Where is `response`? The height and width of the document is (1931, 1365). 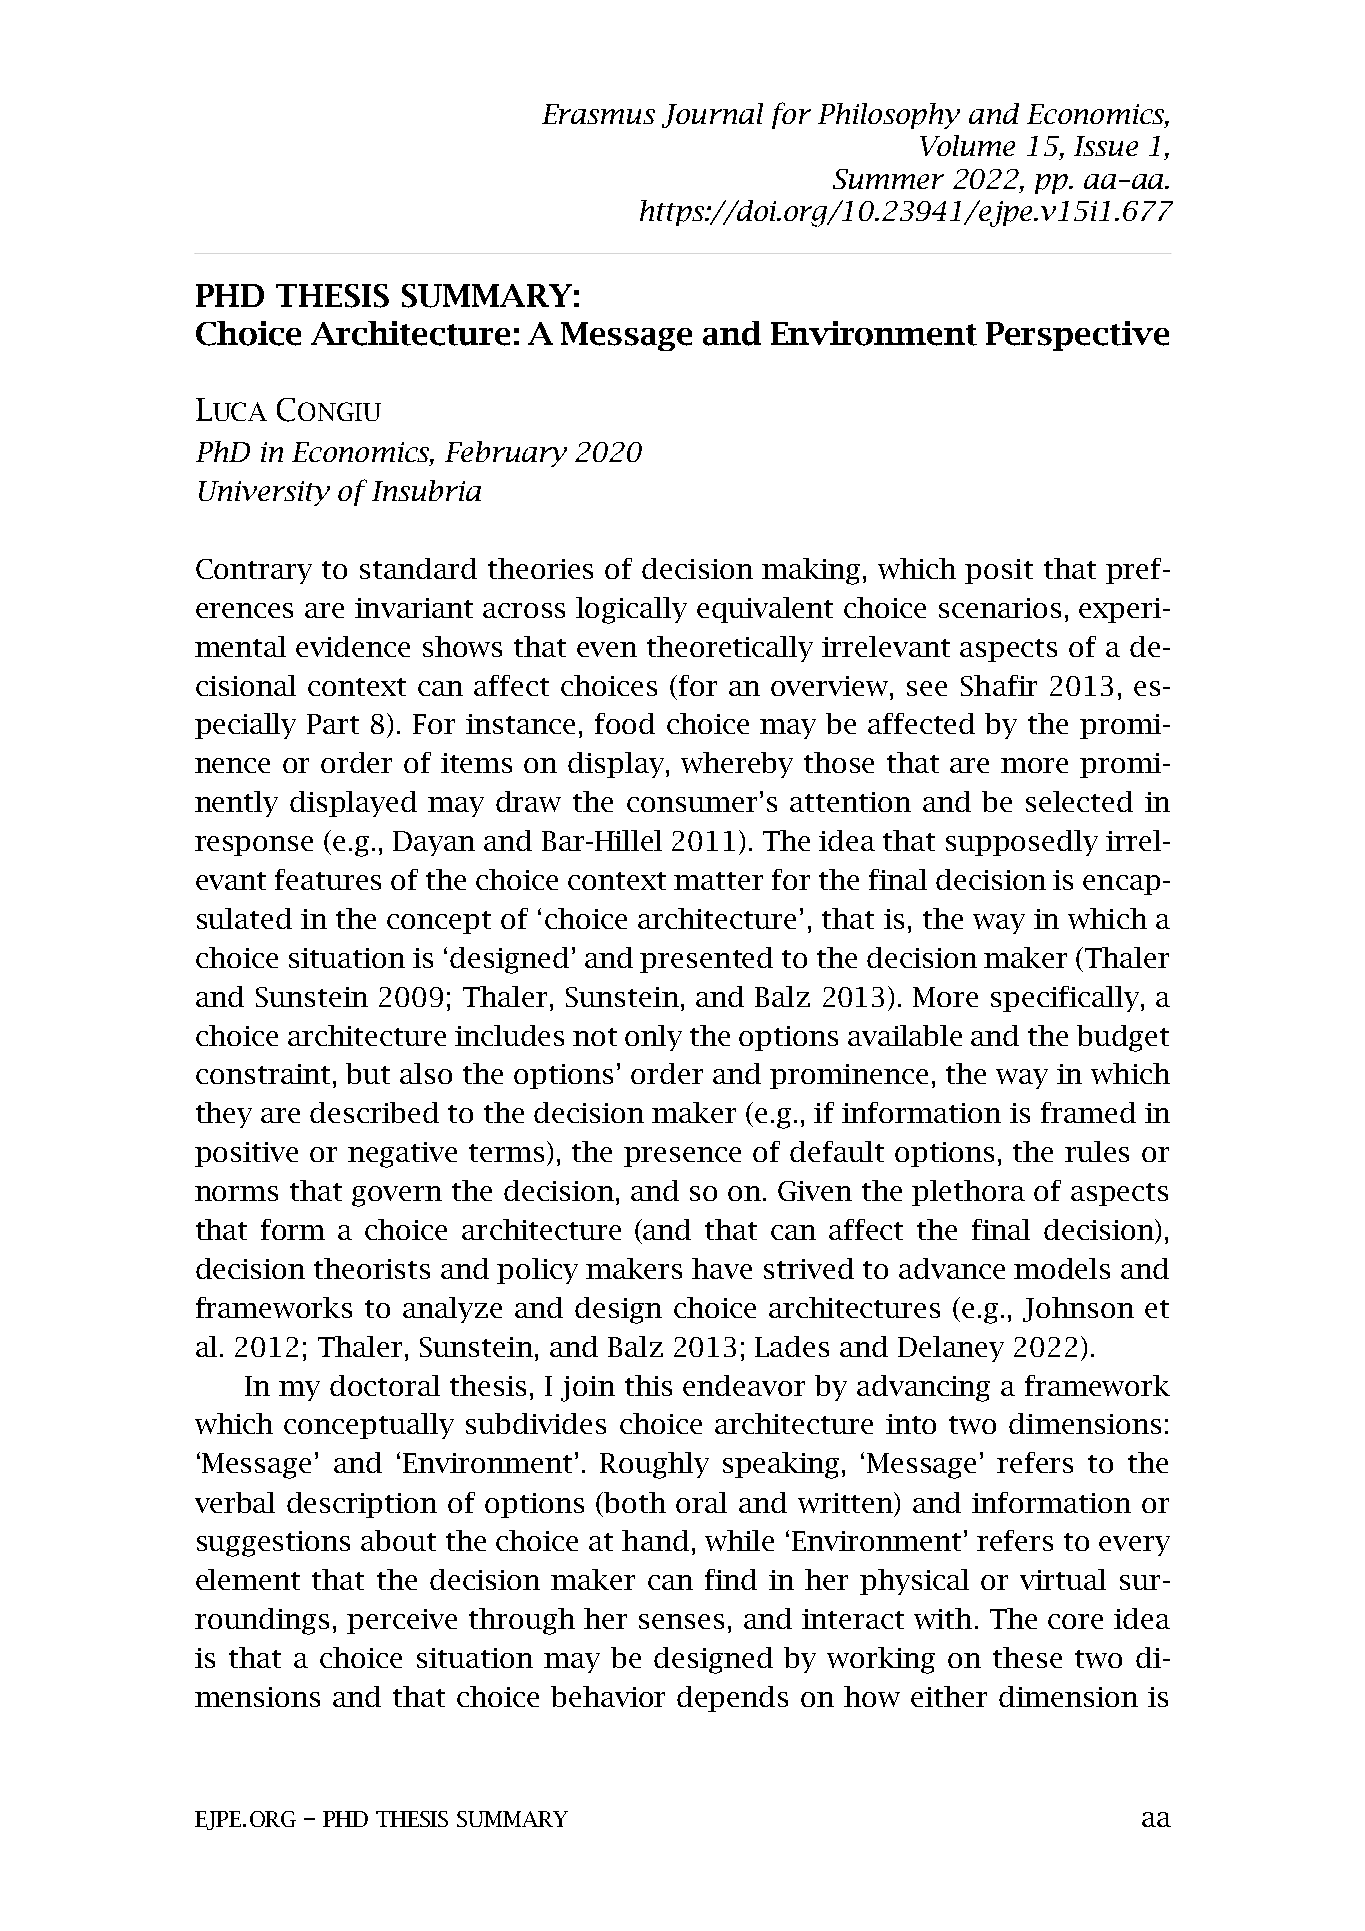
response is located at coordinates (254, 846).
